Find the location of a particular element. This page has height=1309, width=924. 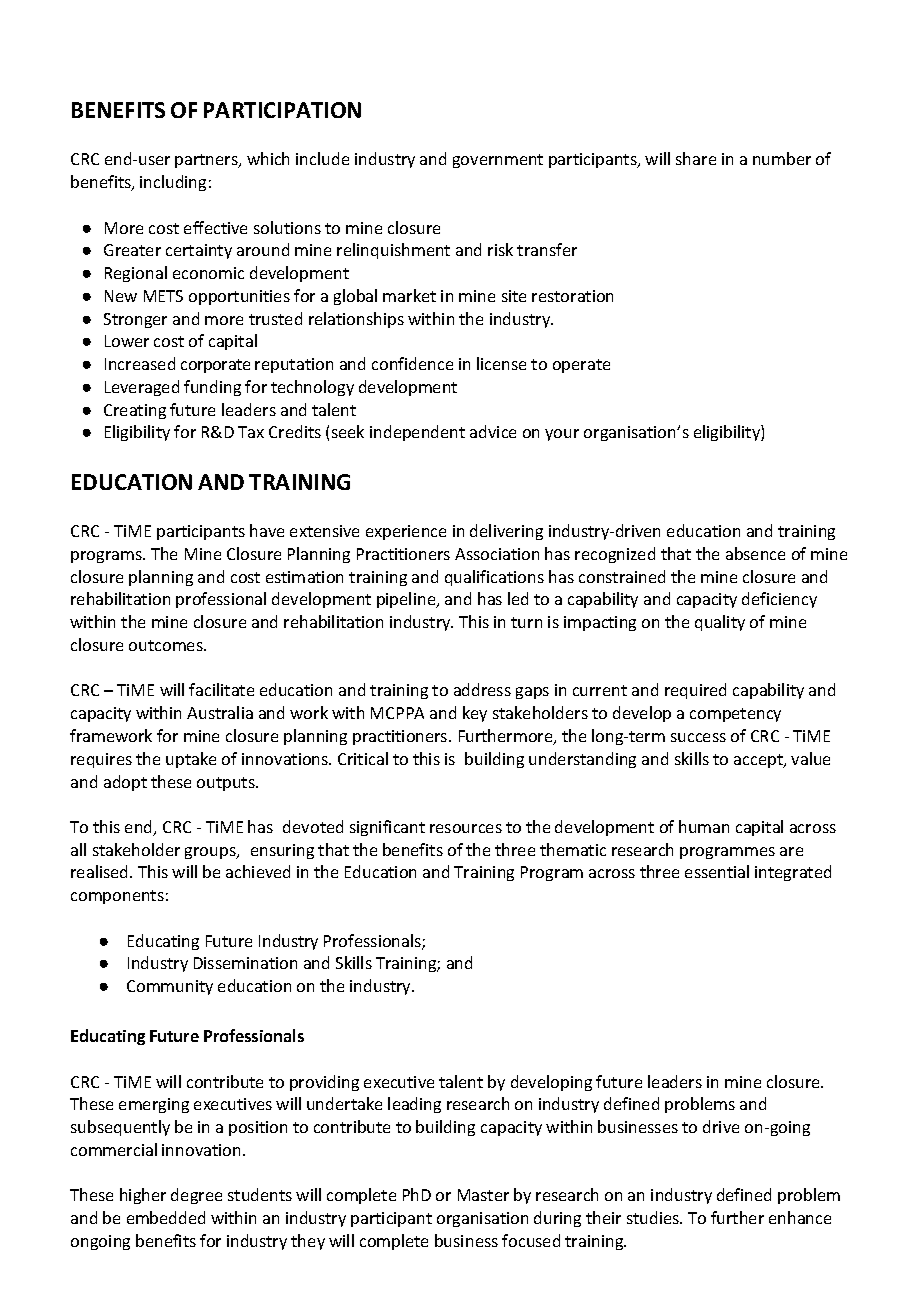

government is located at coordinates (498, 161).
